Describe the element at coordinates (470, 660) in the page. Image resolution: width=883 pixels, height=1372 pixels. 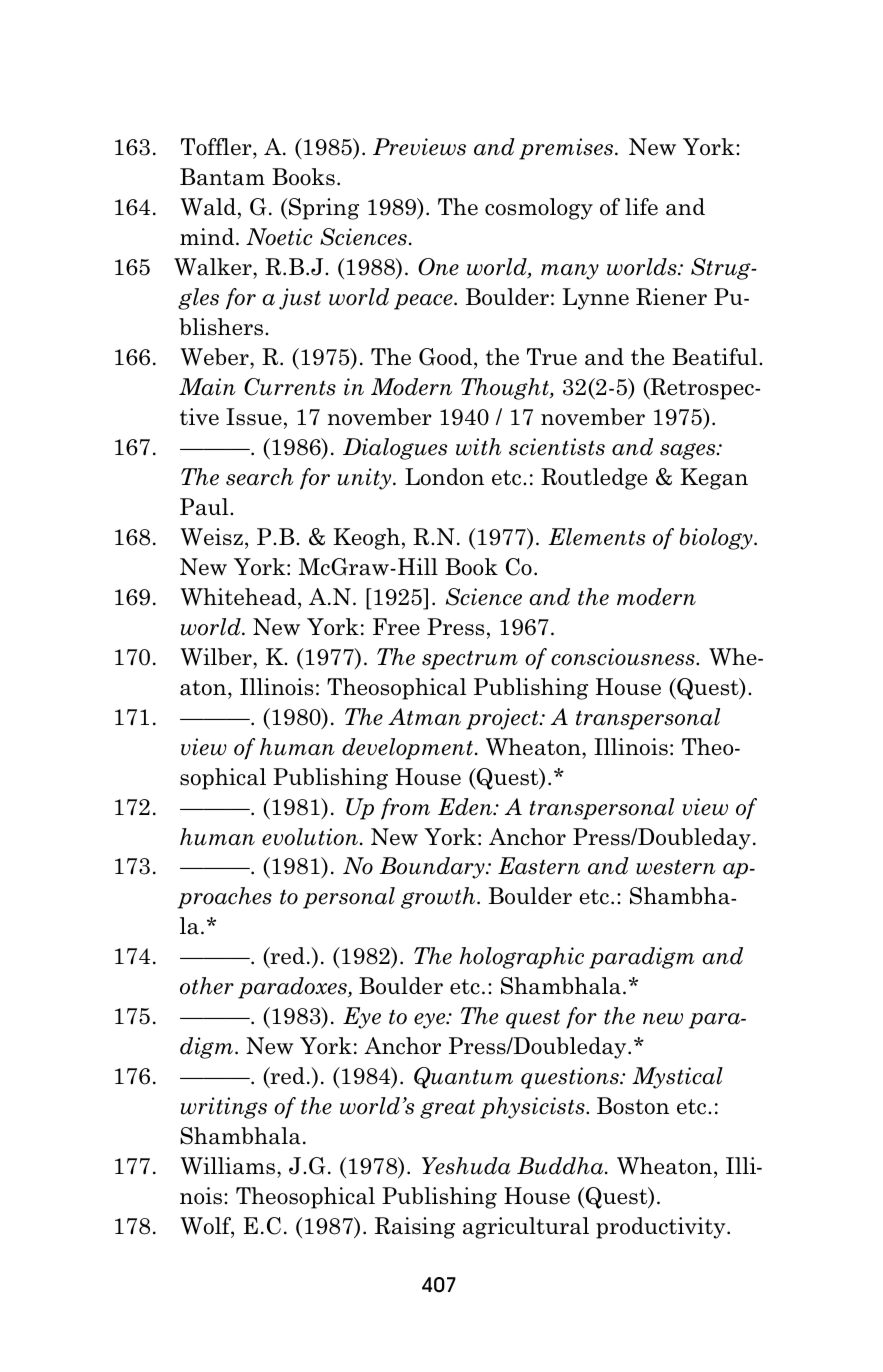
I see `spectrum` at that location.
